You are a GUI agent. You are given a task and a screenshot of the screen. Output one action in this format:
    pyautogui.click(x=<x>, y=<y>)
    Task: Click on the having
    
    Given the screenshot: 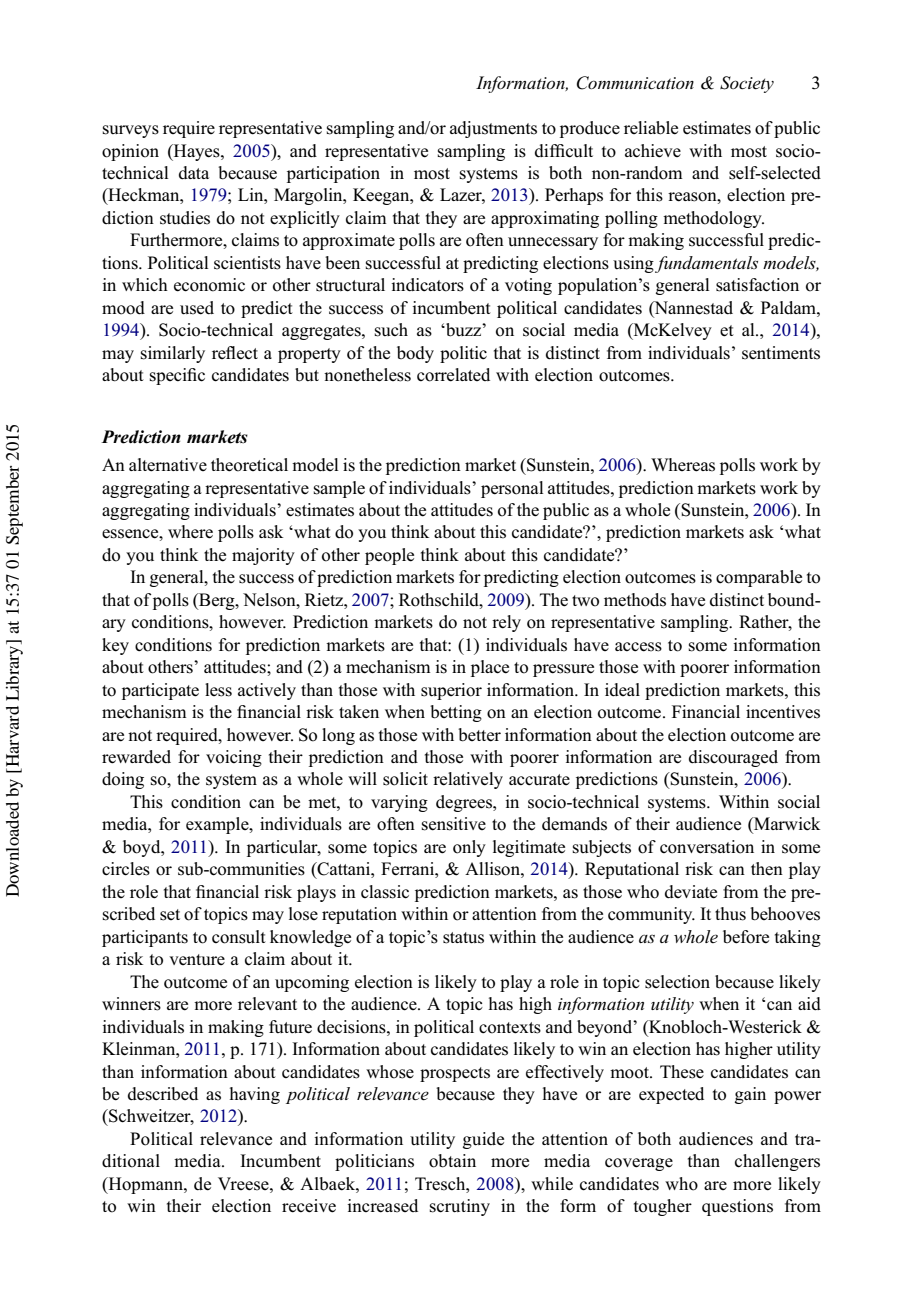 What is the action you would take?
    pyautogui.click(x=255, y=1095)
